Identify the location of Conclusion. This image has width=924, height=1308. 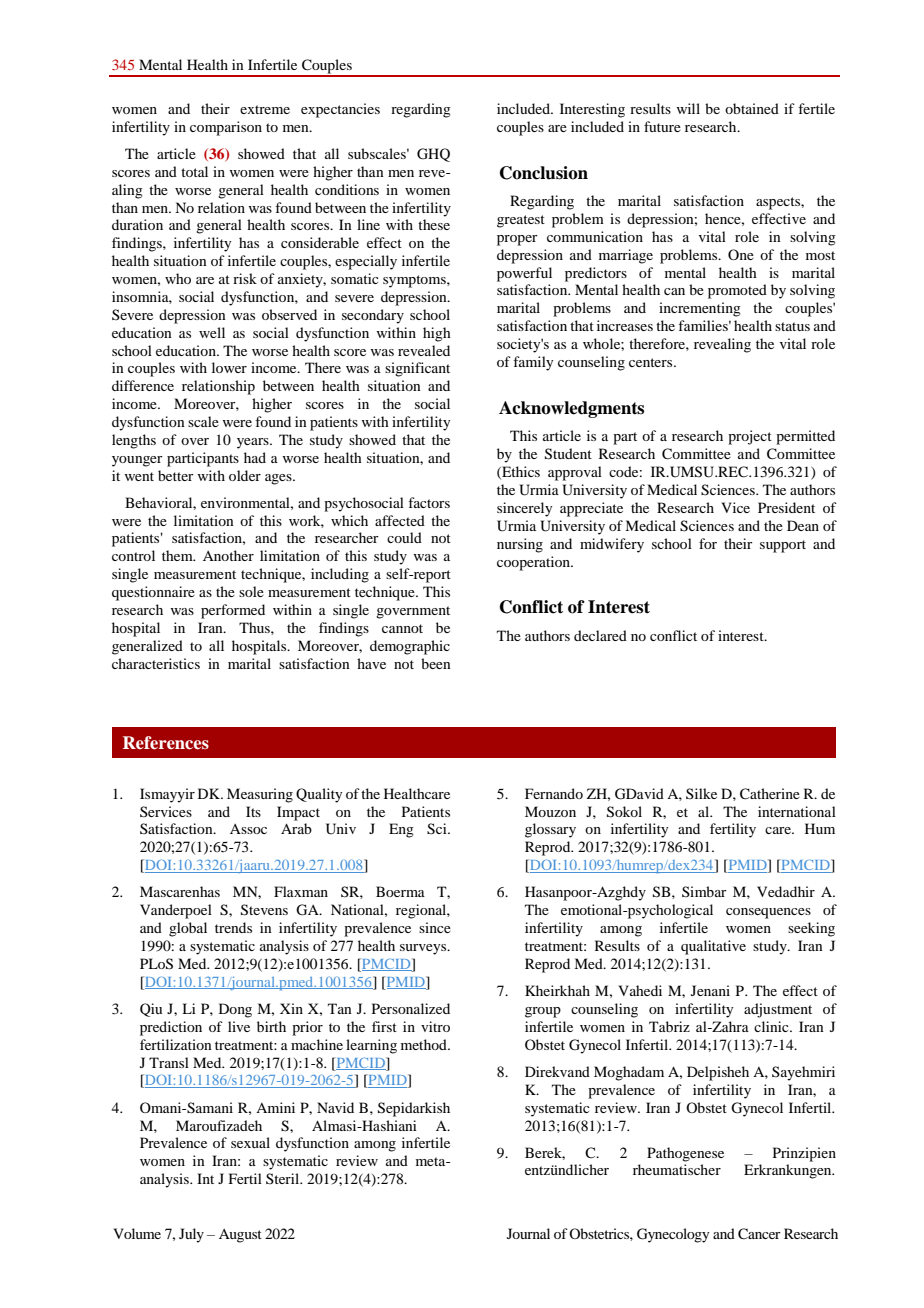
(544, 173).
